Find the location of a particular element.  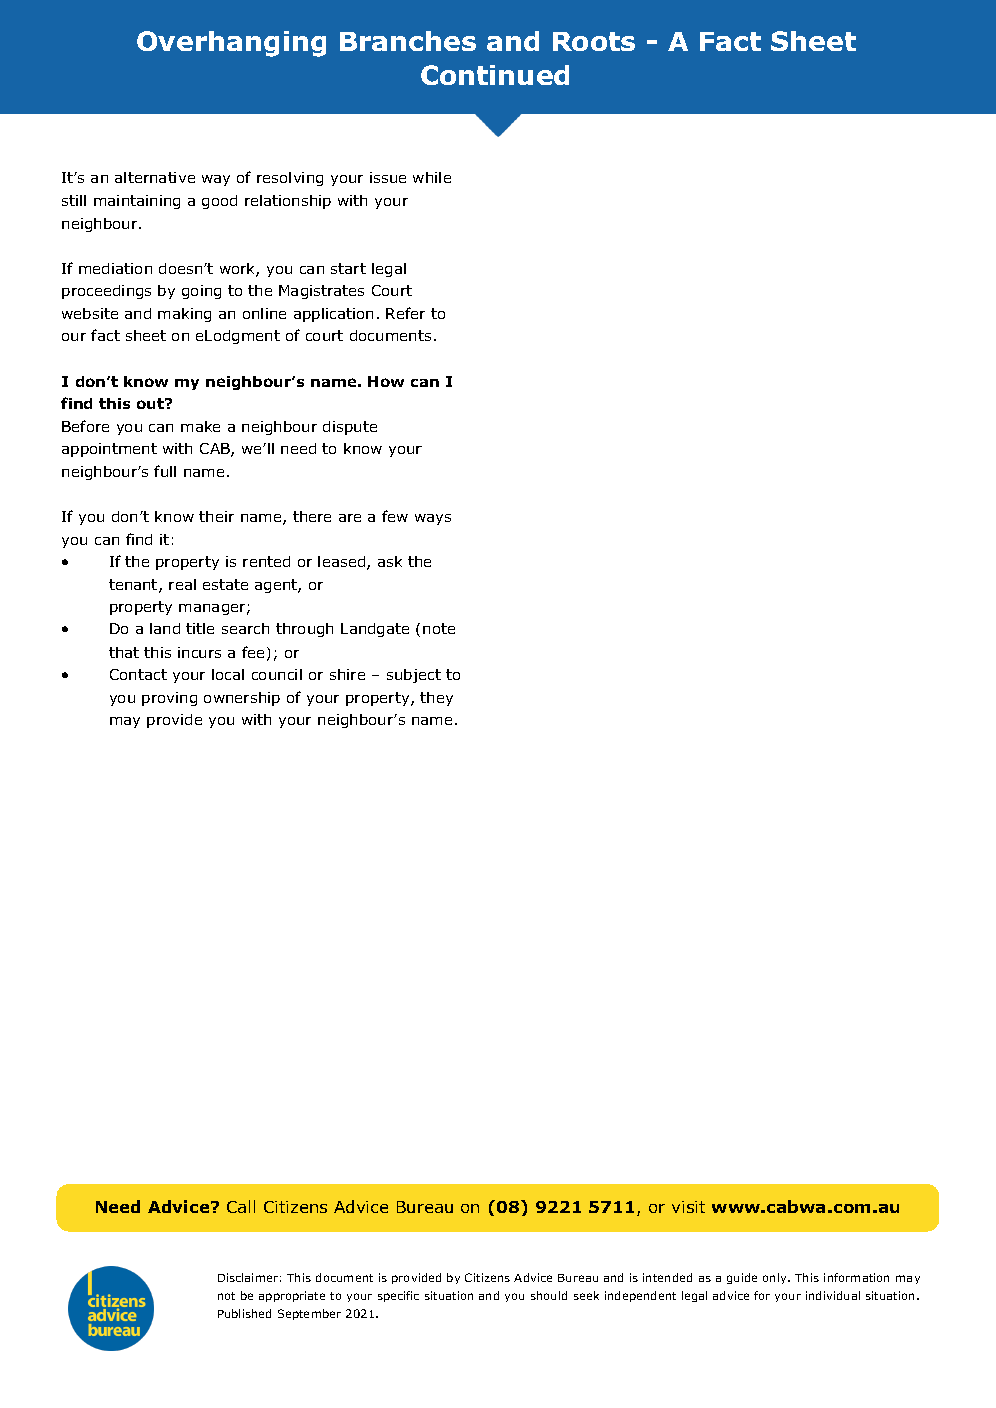

Continued is located at coordinates (495, 75).
